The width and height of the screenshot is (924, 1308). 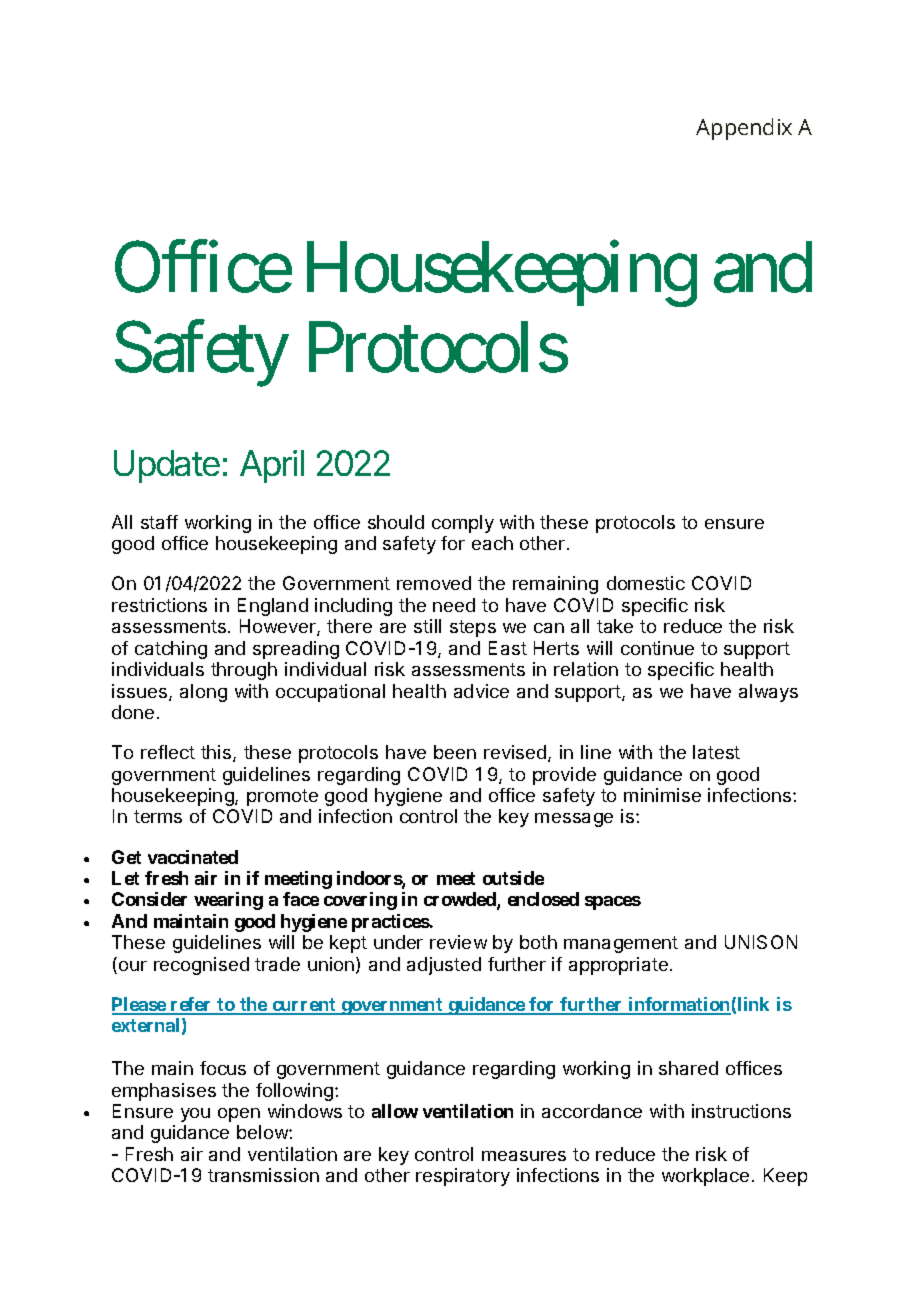 What do you see at coordinates (167, 466) in the screenshot?
I see `Update` at bounding box center [167, 466].
